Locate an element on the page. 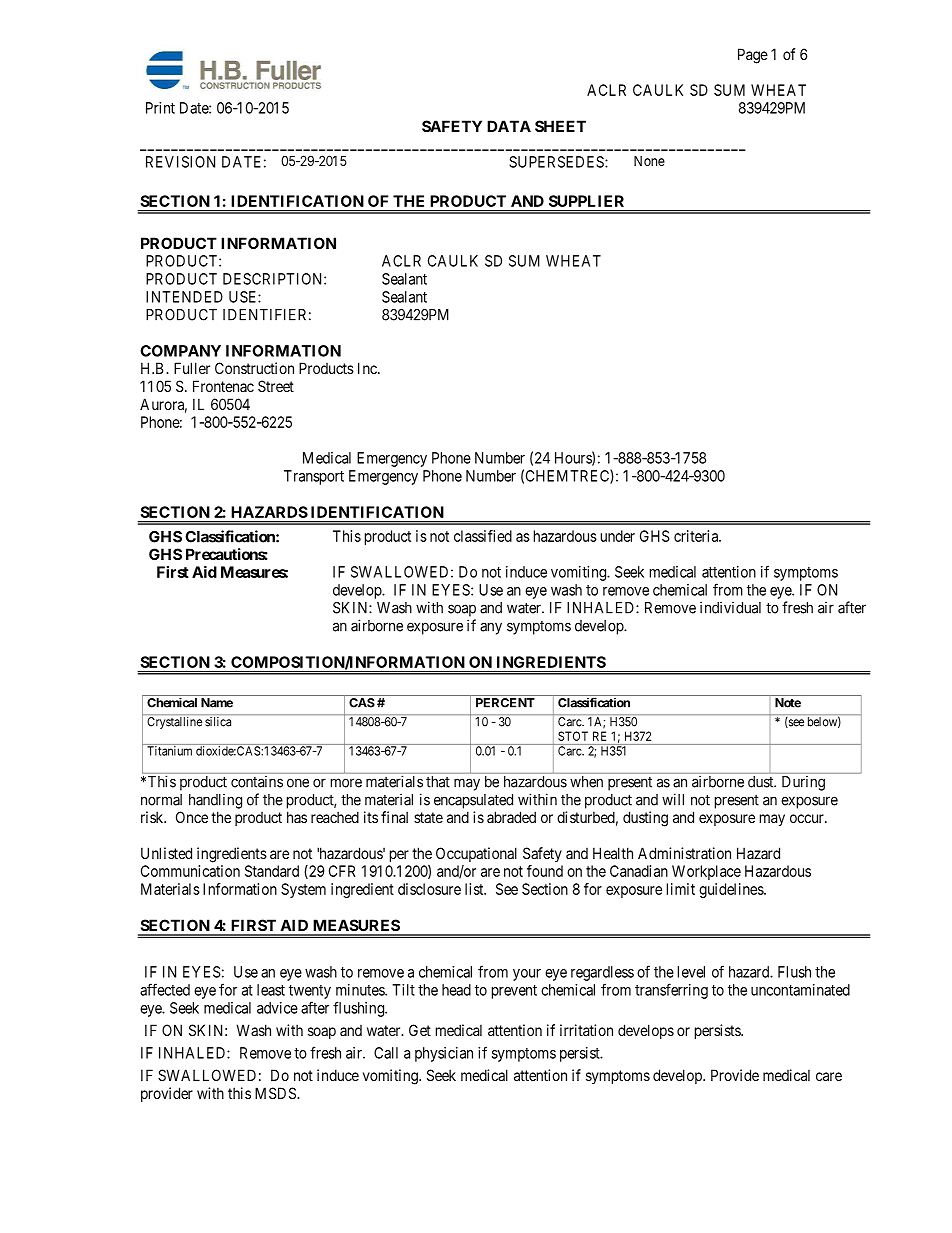 The image size is (952, 1233). individual is located at coordinates (730, 607).
